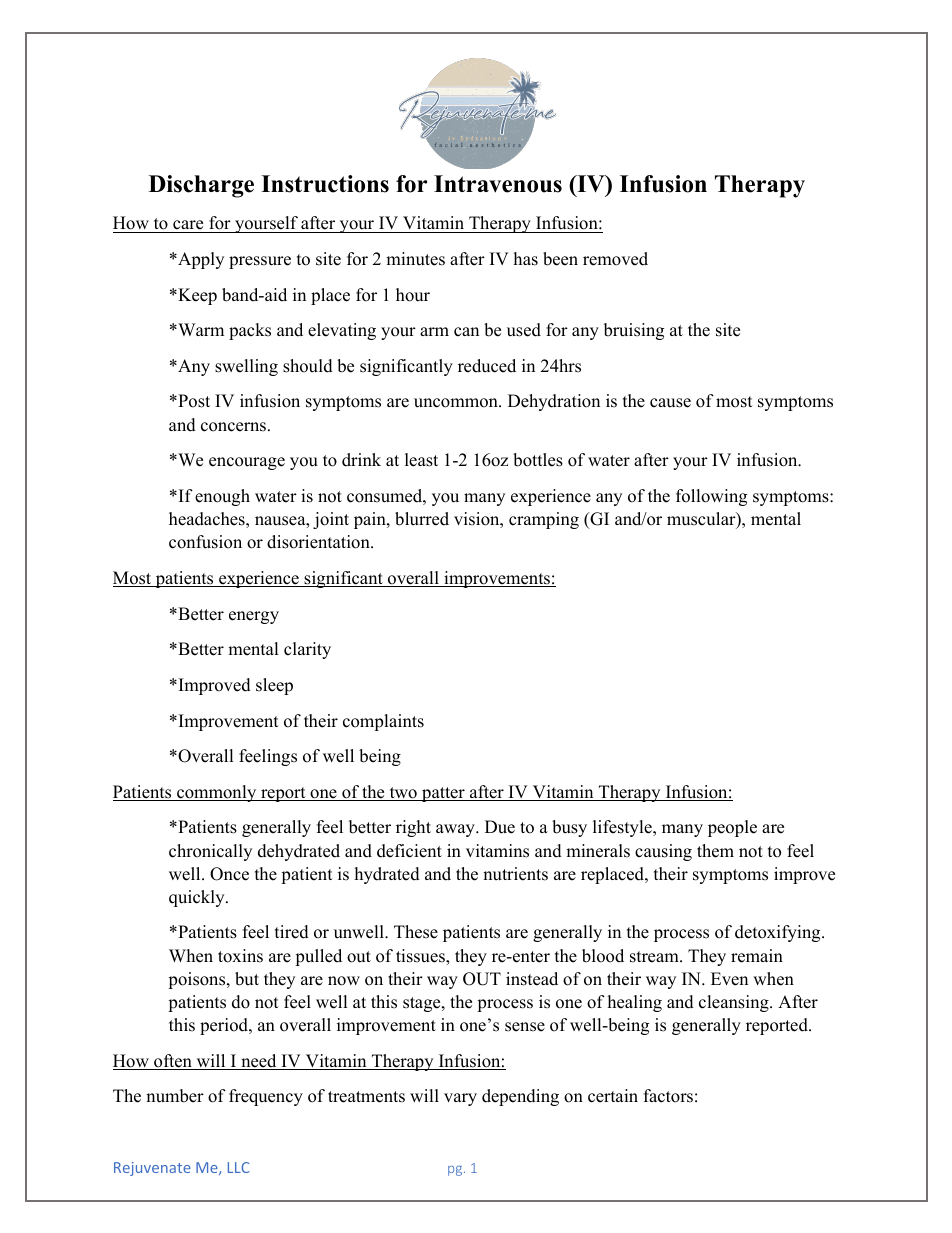 This page has height=1233, width=952. What do you see at coordinates (188, 225) in the page?
I see `care` at bounding box center [188, 225].
